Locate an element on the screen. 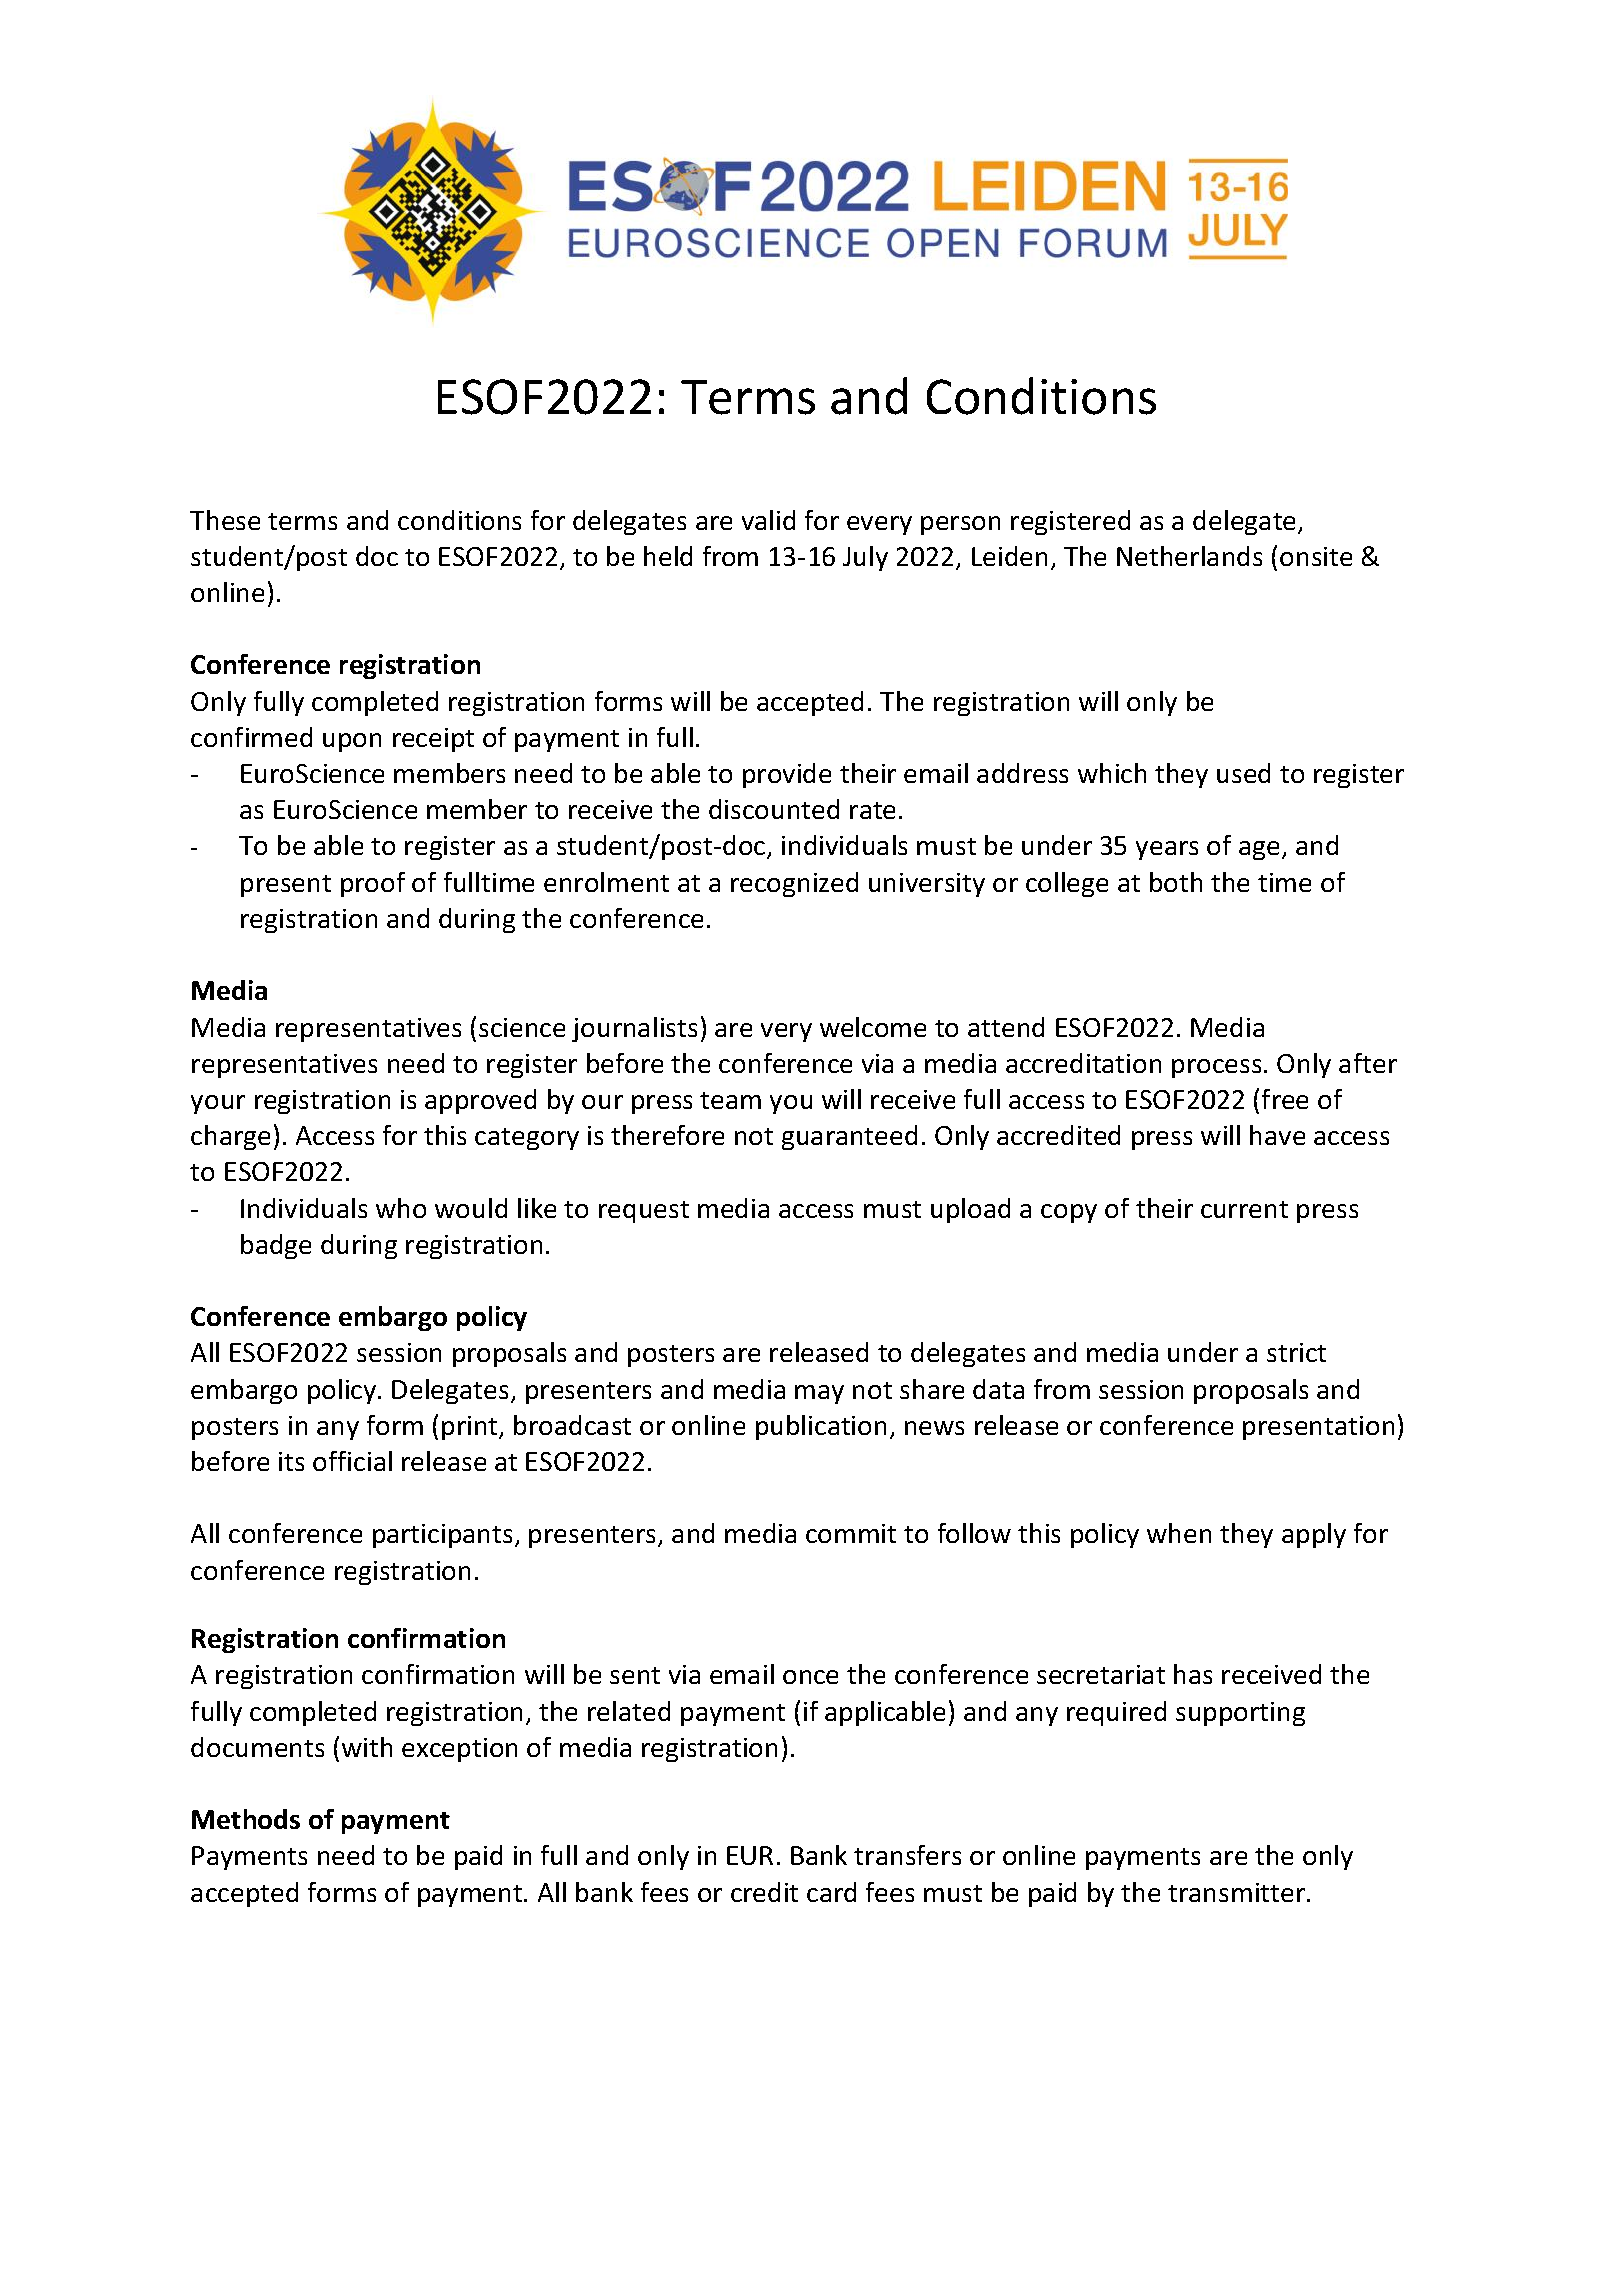  Methods is located at coordinates (246, 1819).
